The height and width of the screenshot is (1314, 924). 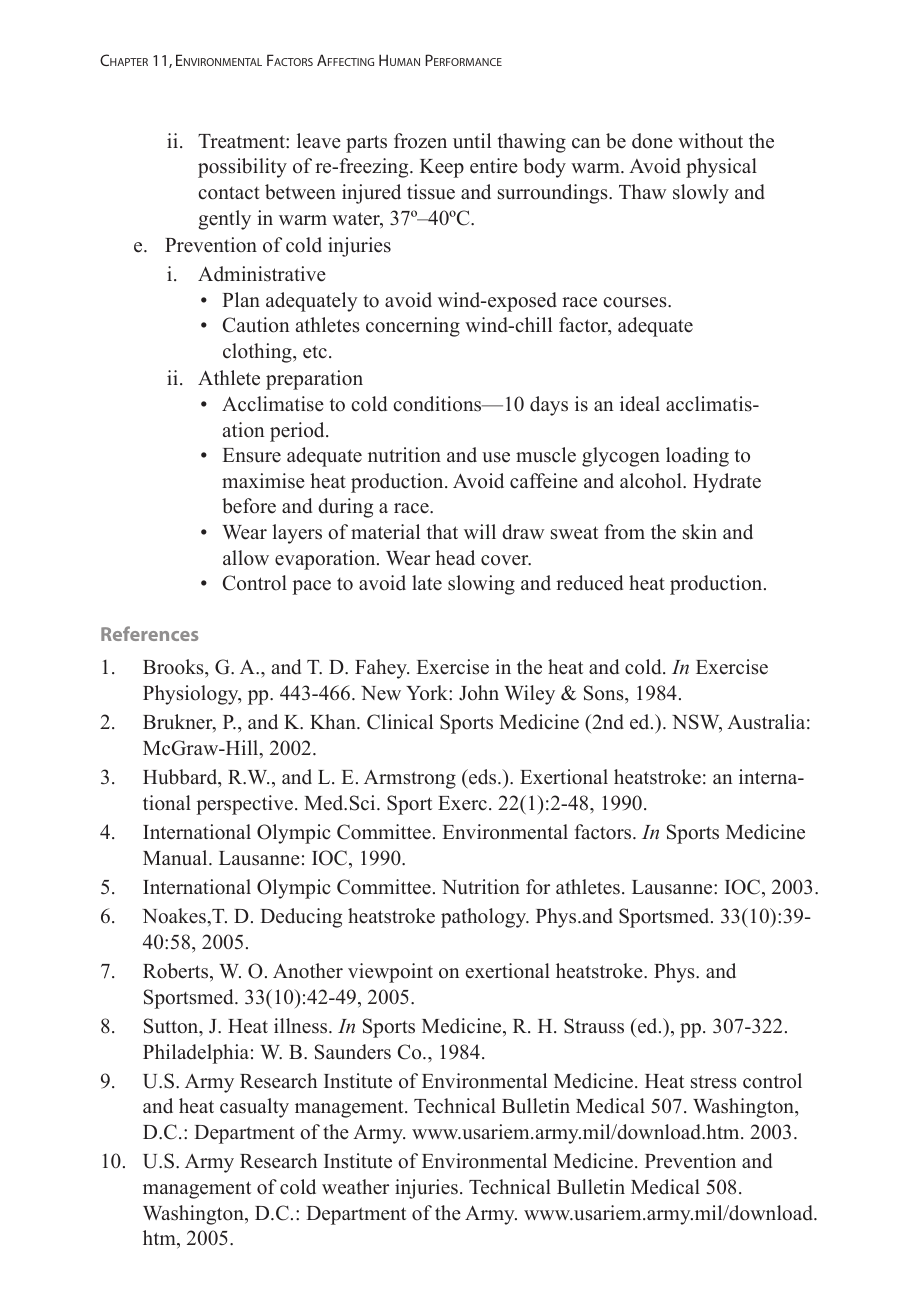 I want to click on Sons, so click(x=605, y=693).
